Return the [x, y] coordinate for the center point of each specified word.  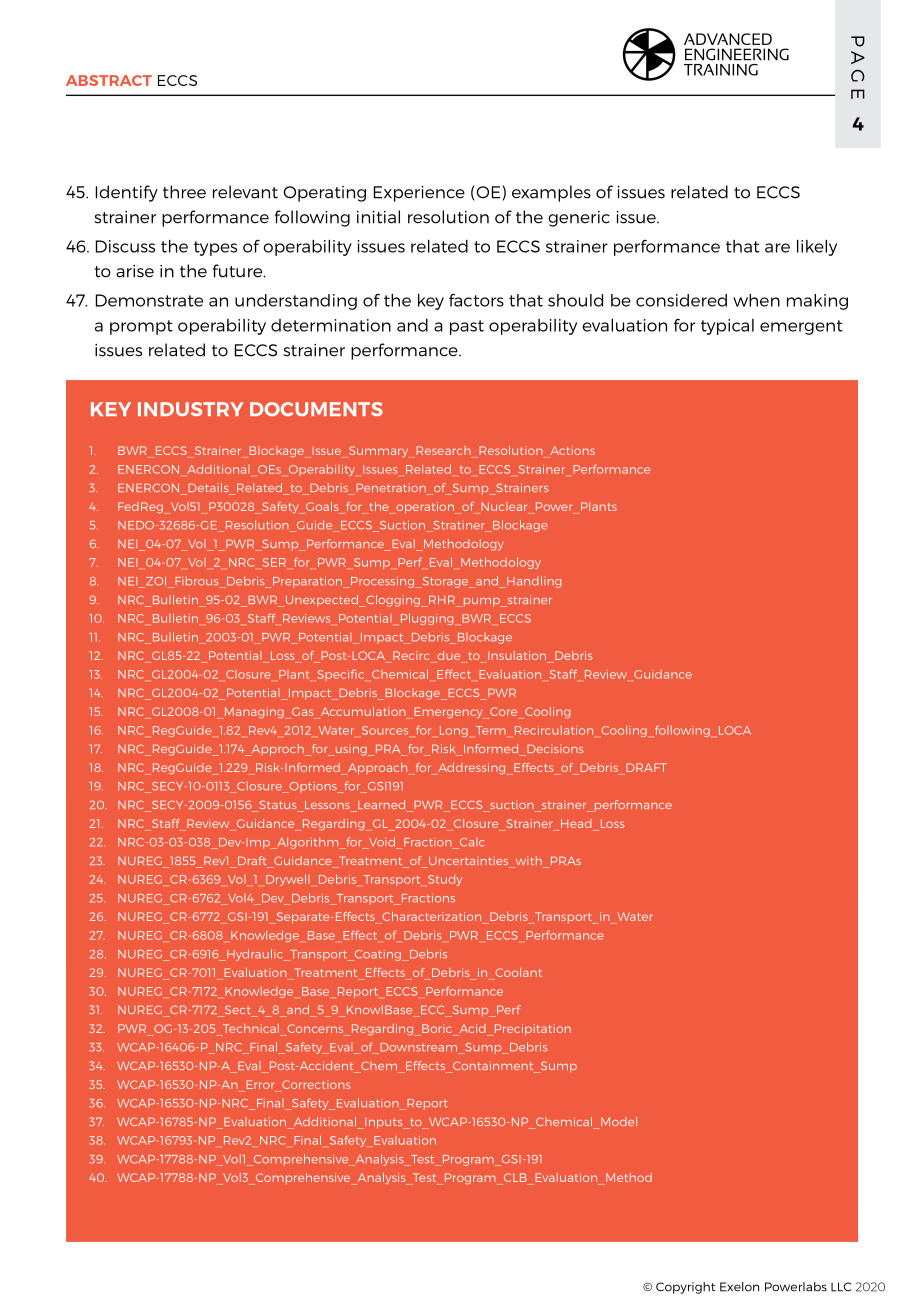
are [777, 248]
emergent [801, 327]
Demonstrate [149, 300]
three [184, 192]
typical [727, 327]
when [756, 300]
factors [476, 300]
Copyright [685, 1288]
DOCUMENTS [316, 409]
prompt [141, 327]
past [467, 327]
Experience [419, 194]
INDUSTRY [191, 409]
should [575, 300]
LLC [841, 1287]
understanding [296, 302]
